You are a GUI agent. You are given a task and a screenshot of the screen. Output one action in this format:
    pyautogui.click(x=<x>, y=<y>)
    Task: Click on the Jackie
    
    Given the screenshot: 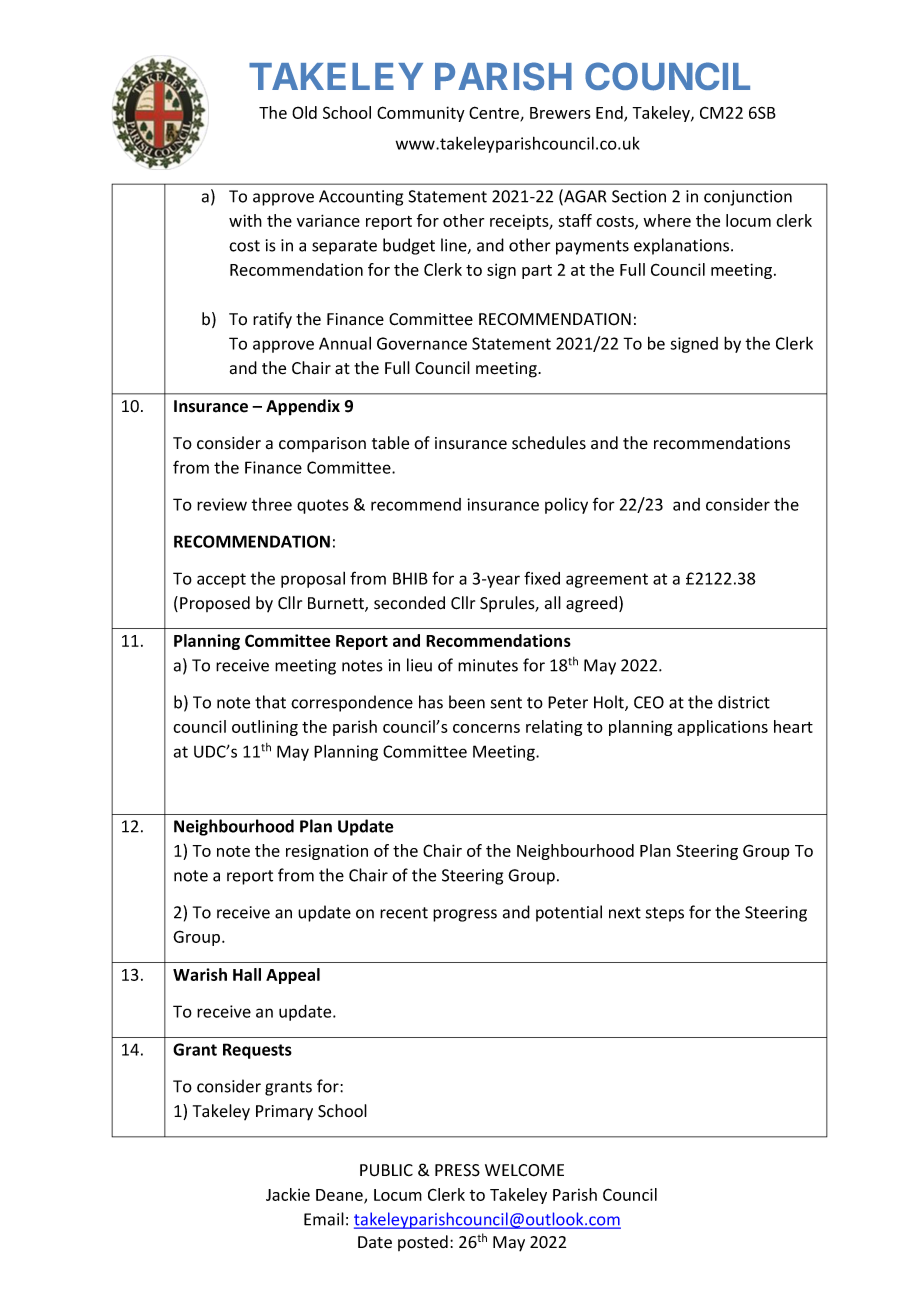 What is the action you would take?
    pyautogui.click(x=288, y=1194)
